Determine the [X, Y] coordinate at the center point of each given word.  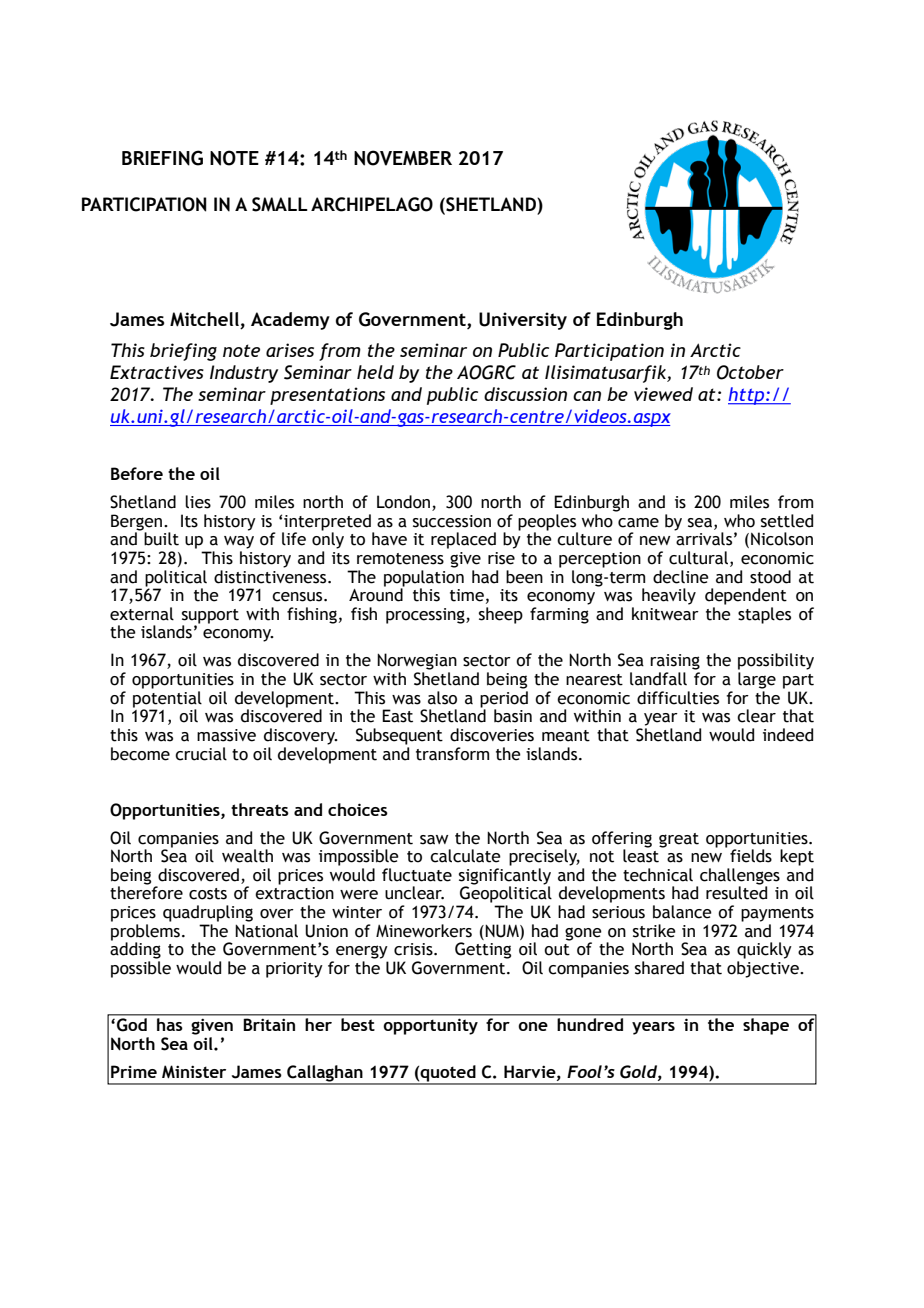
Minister [194, 1072]
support [210, 617]
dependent [746, 596]
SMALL [280, 204]
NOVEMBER [403, 158]
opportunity [430, 1026]
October [750, 372]
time [467, 595]
